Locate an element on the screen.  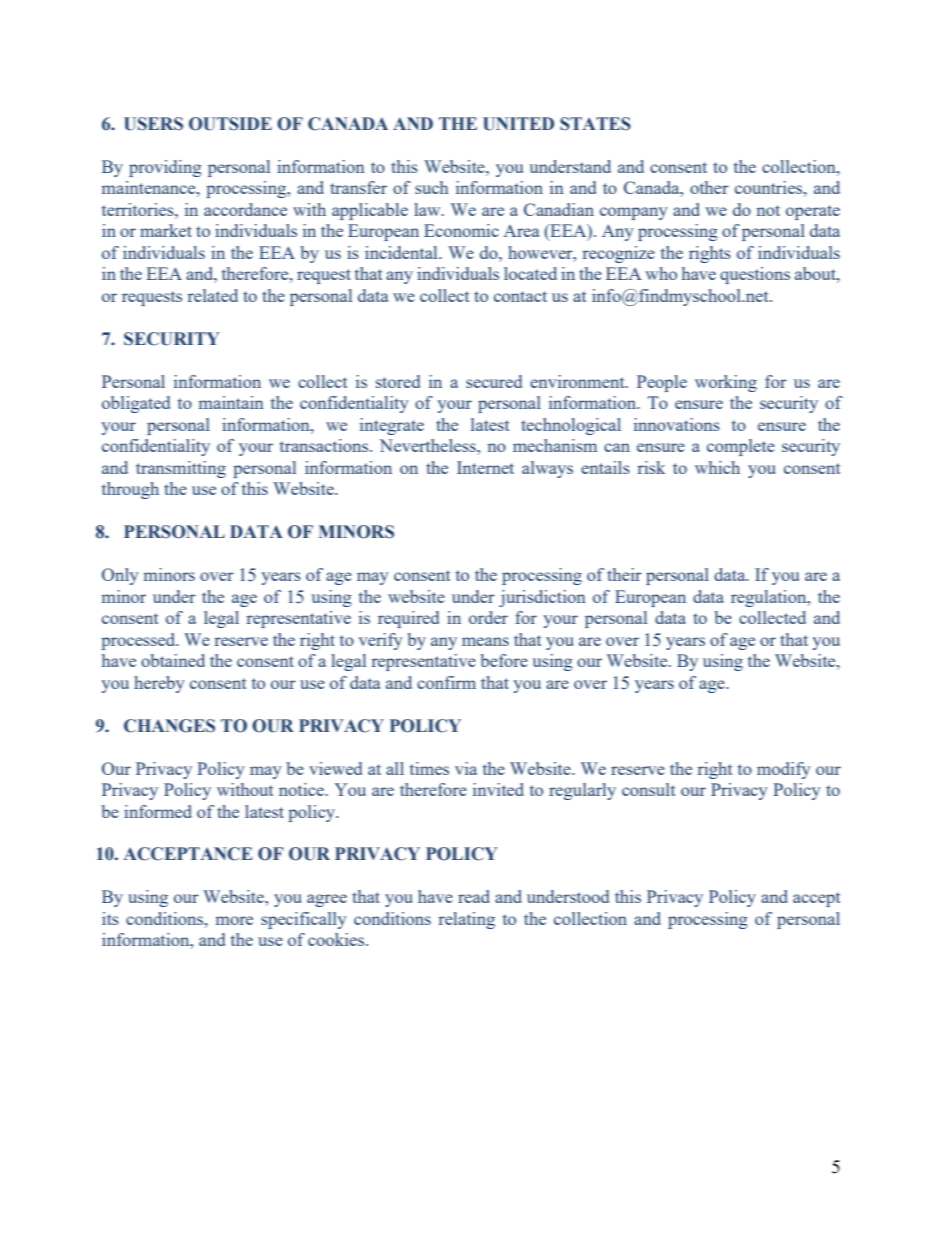
UNITED is located at coordinates (518, 124).
